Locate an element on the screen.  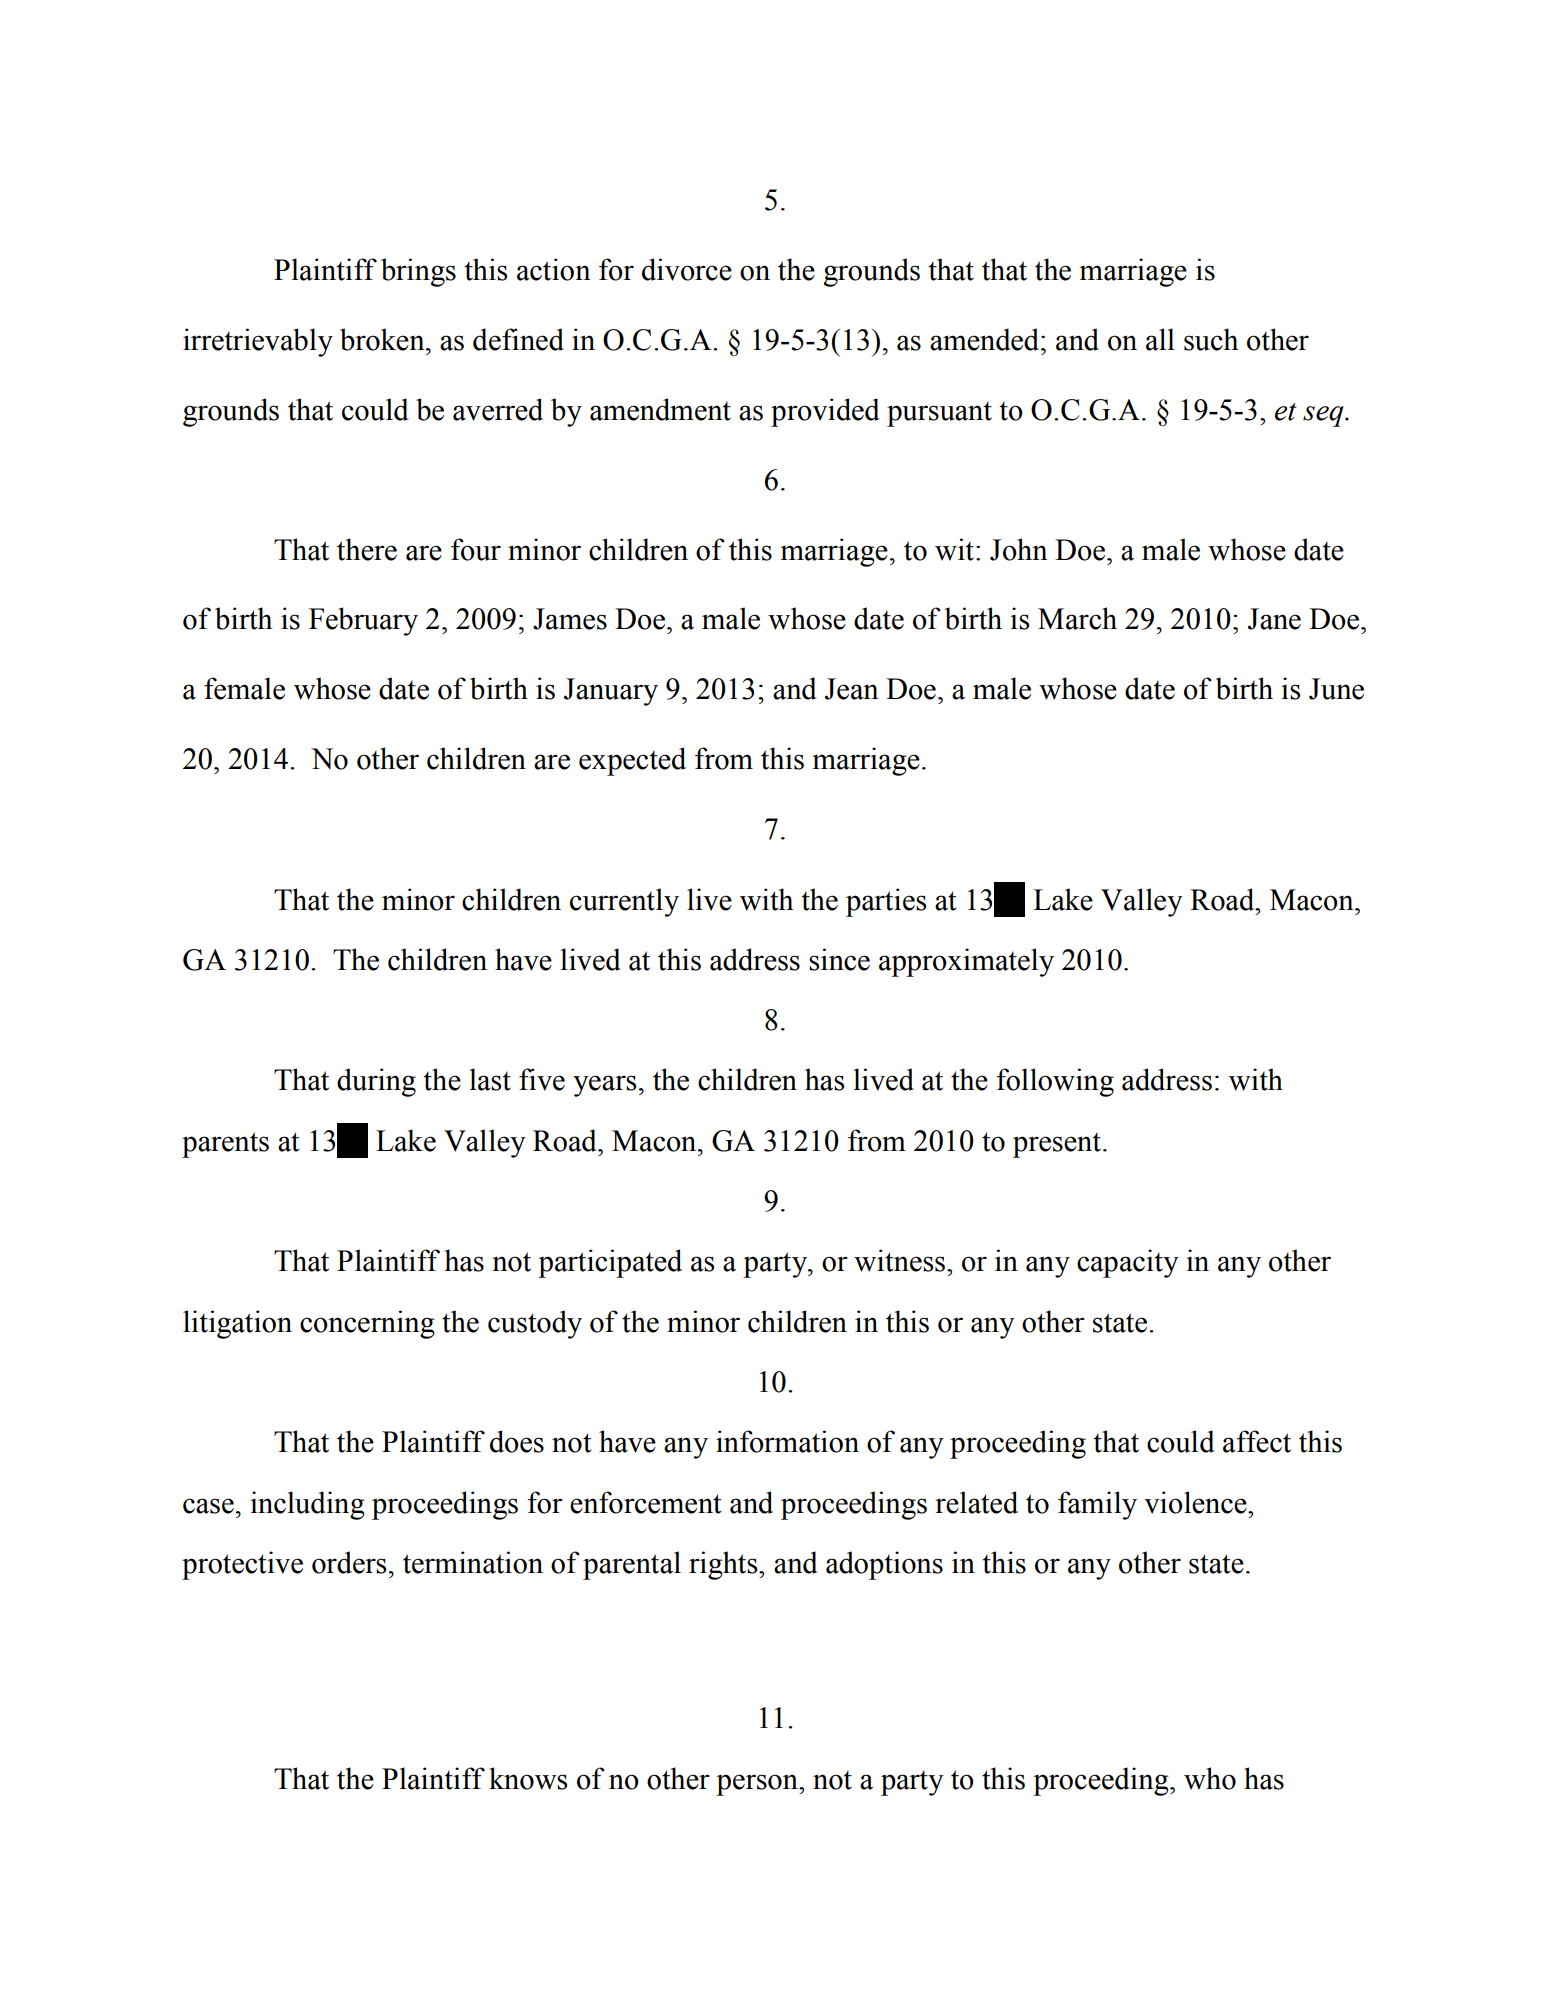
expected is located at coordinates (632, 761).
